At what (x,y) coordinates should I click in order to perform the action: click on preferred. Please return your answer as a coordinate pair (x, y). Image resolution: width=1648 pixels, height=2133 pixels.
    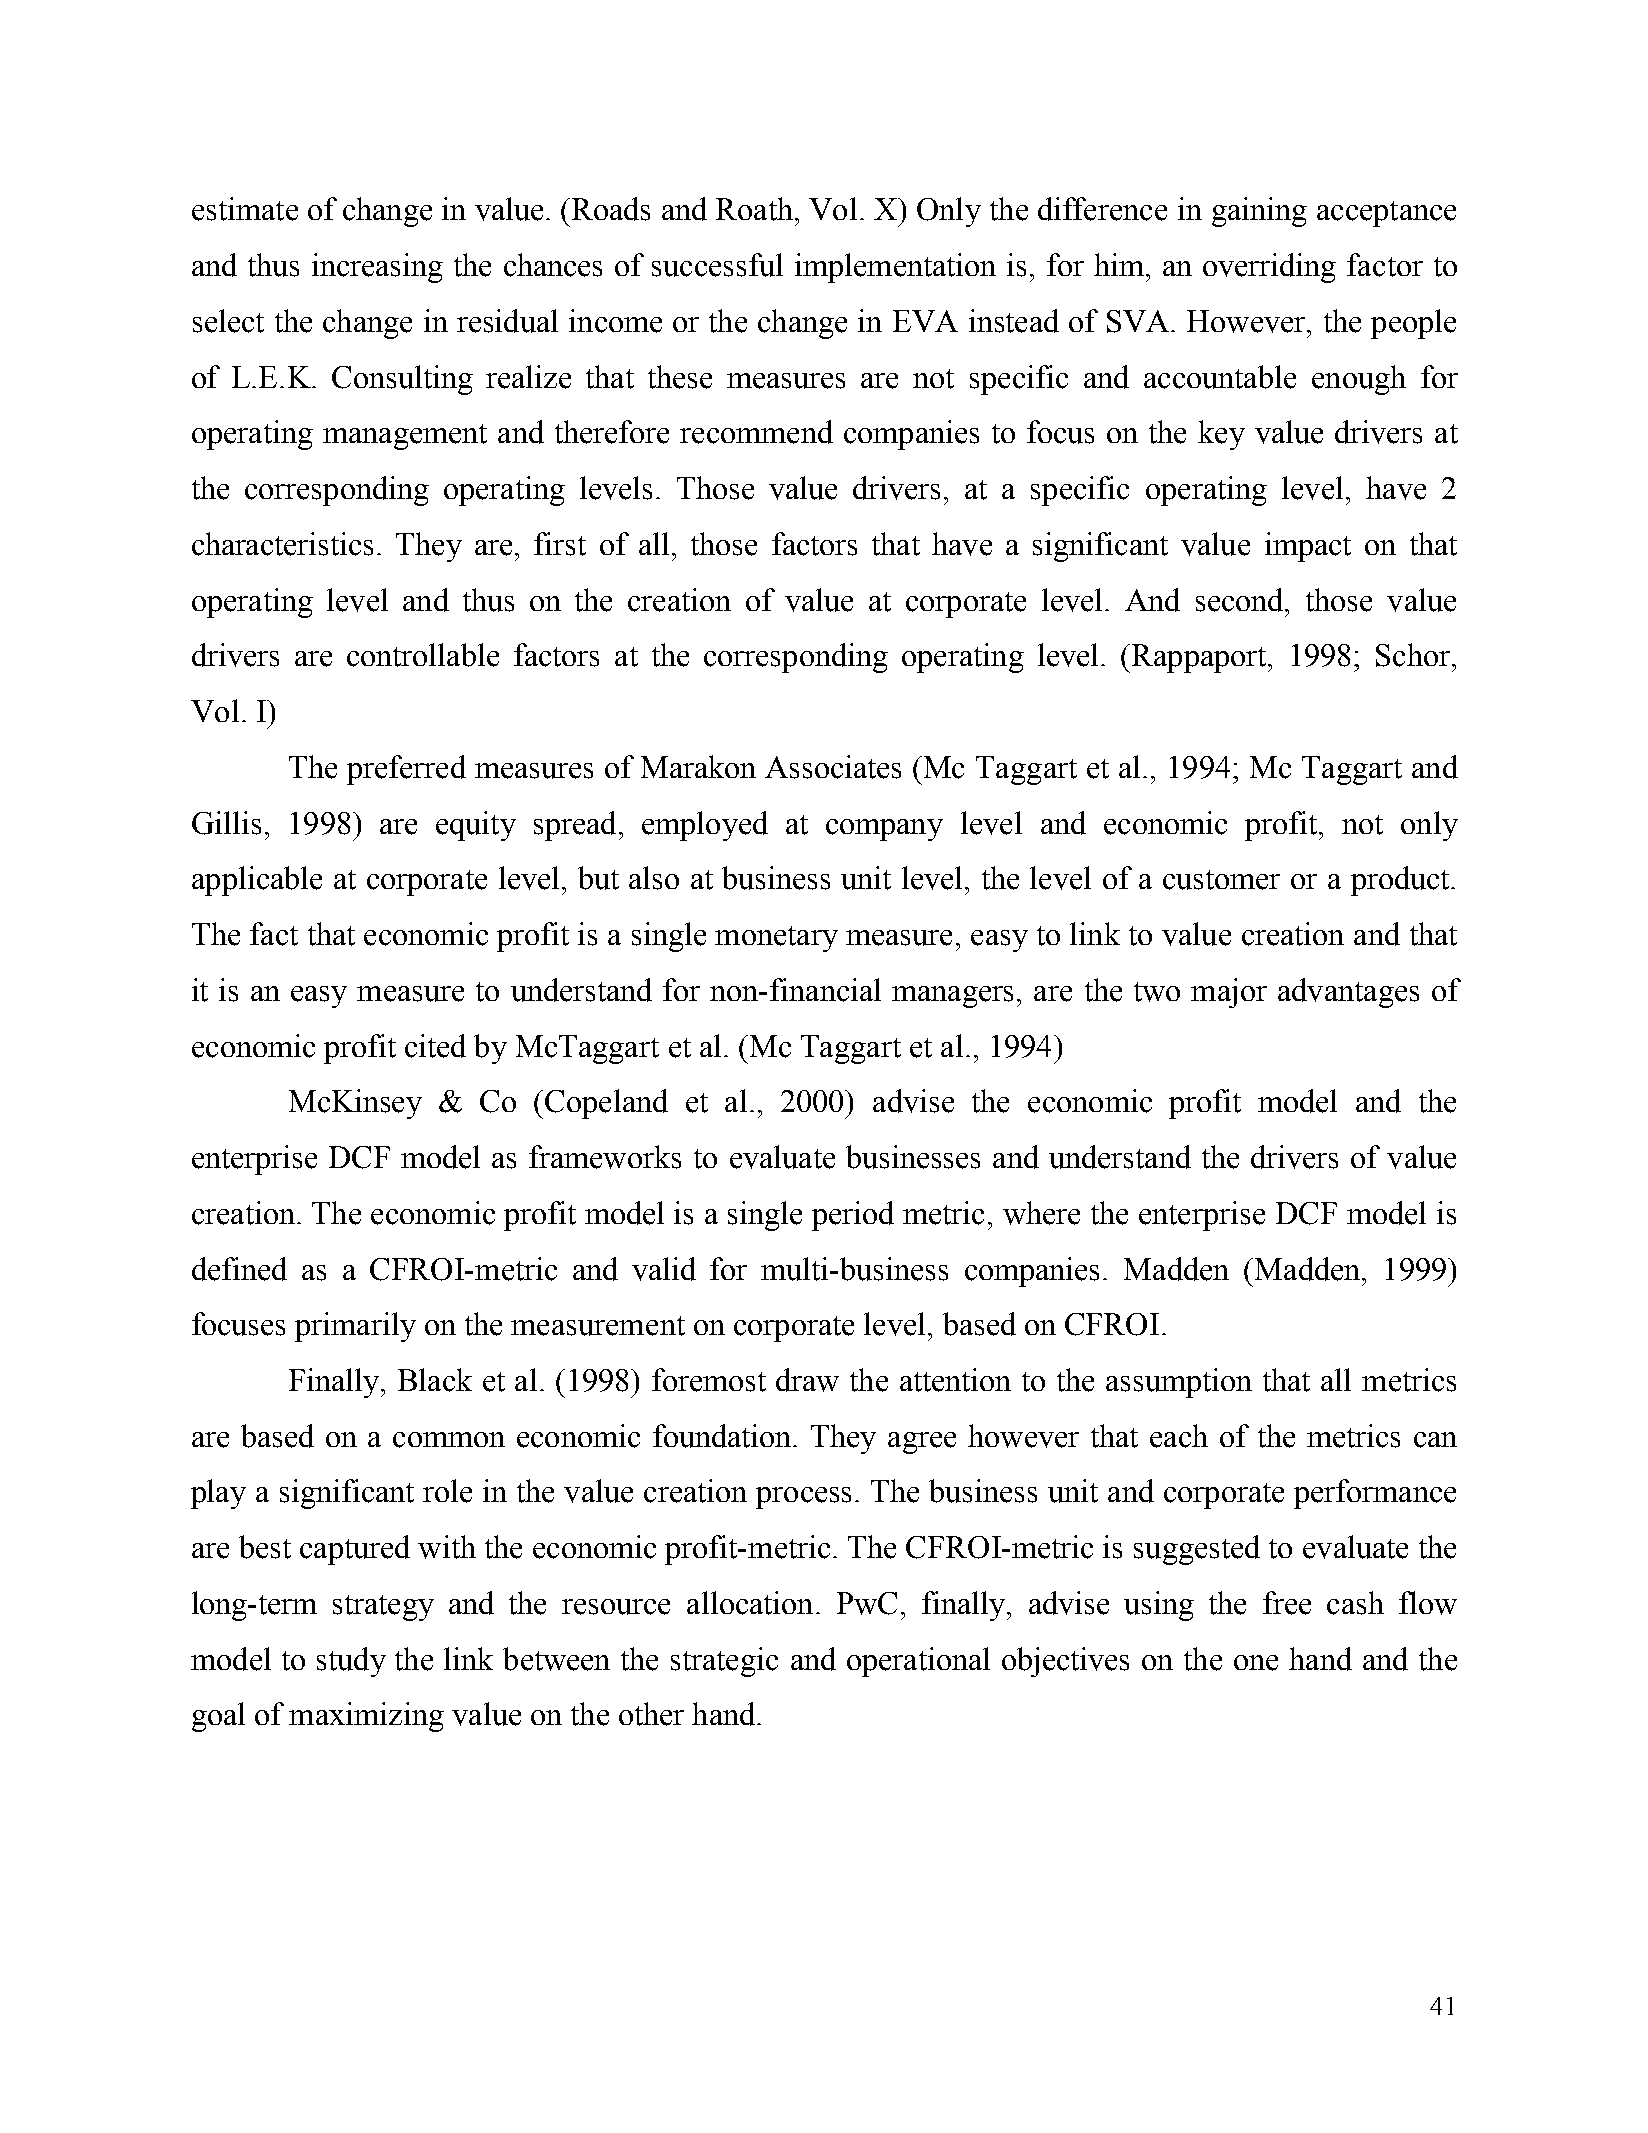
    Looking at the image, I should click on (406, 770).
